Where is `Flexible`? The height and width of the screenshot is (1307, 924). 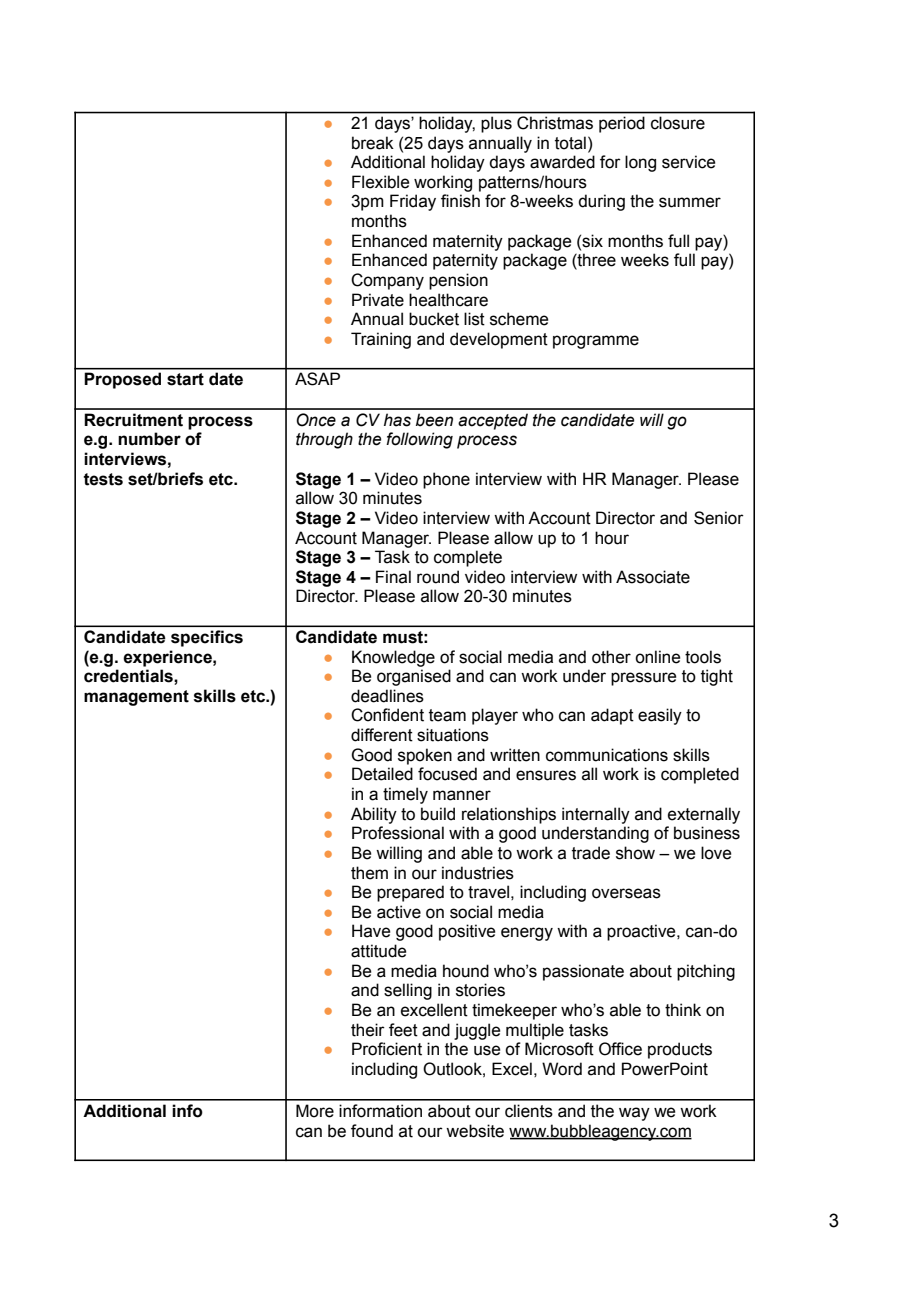 Flexible is located at coordinates (380, 182).
